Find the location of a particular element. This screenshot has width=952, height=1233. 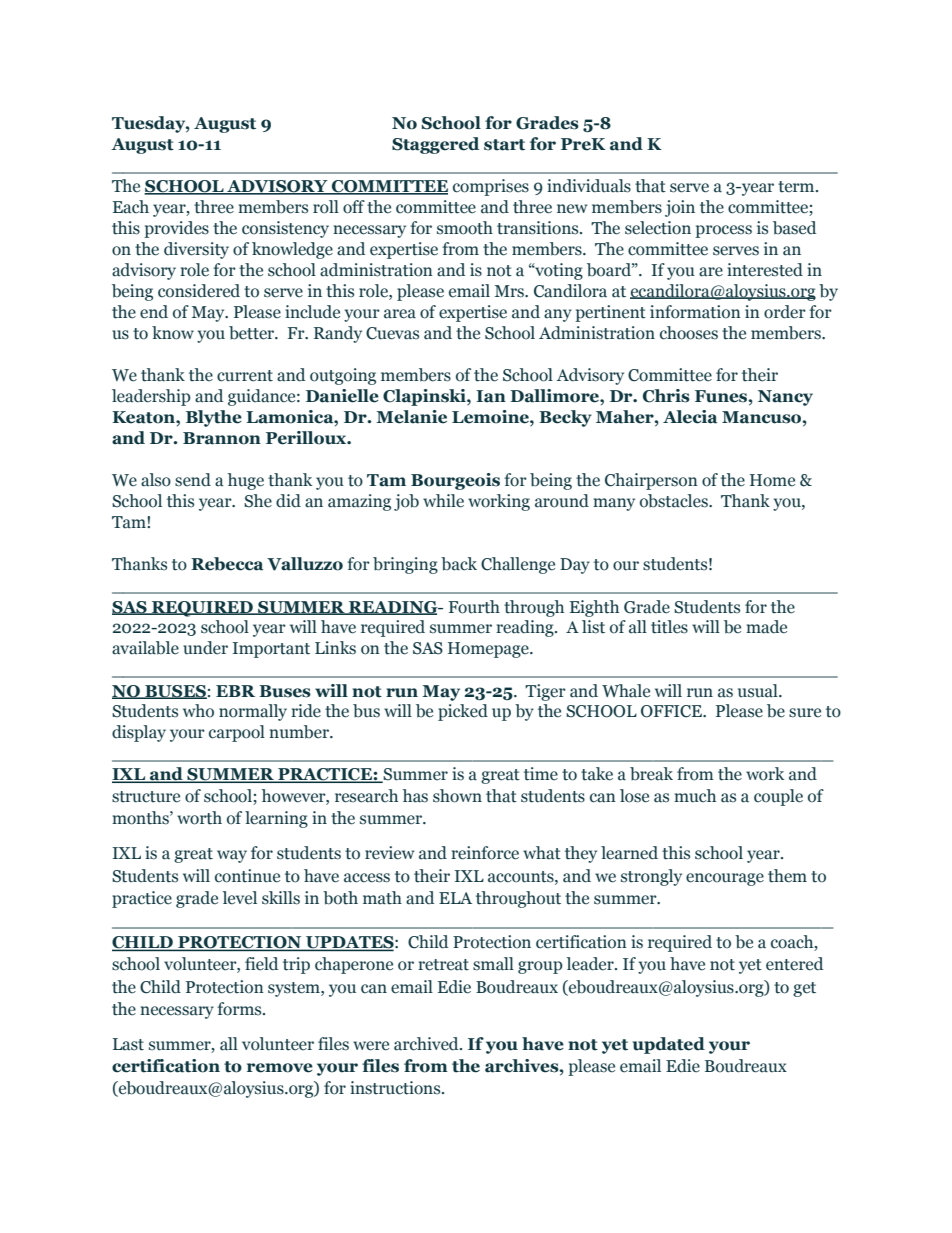

join is located at coordinates (680, 208).
